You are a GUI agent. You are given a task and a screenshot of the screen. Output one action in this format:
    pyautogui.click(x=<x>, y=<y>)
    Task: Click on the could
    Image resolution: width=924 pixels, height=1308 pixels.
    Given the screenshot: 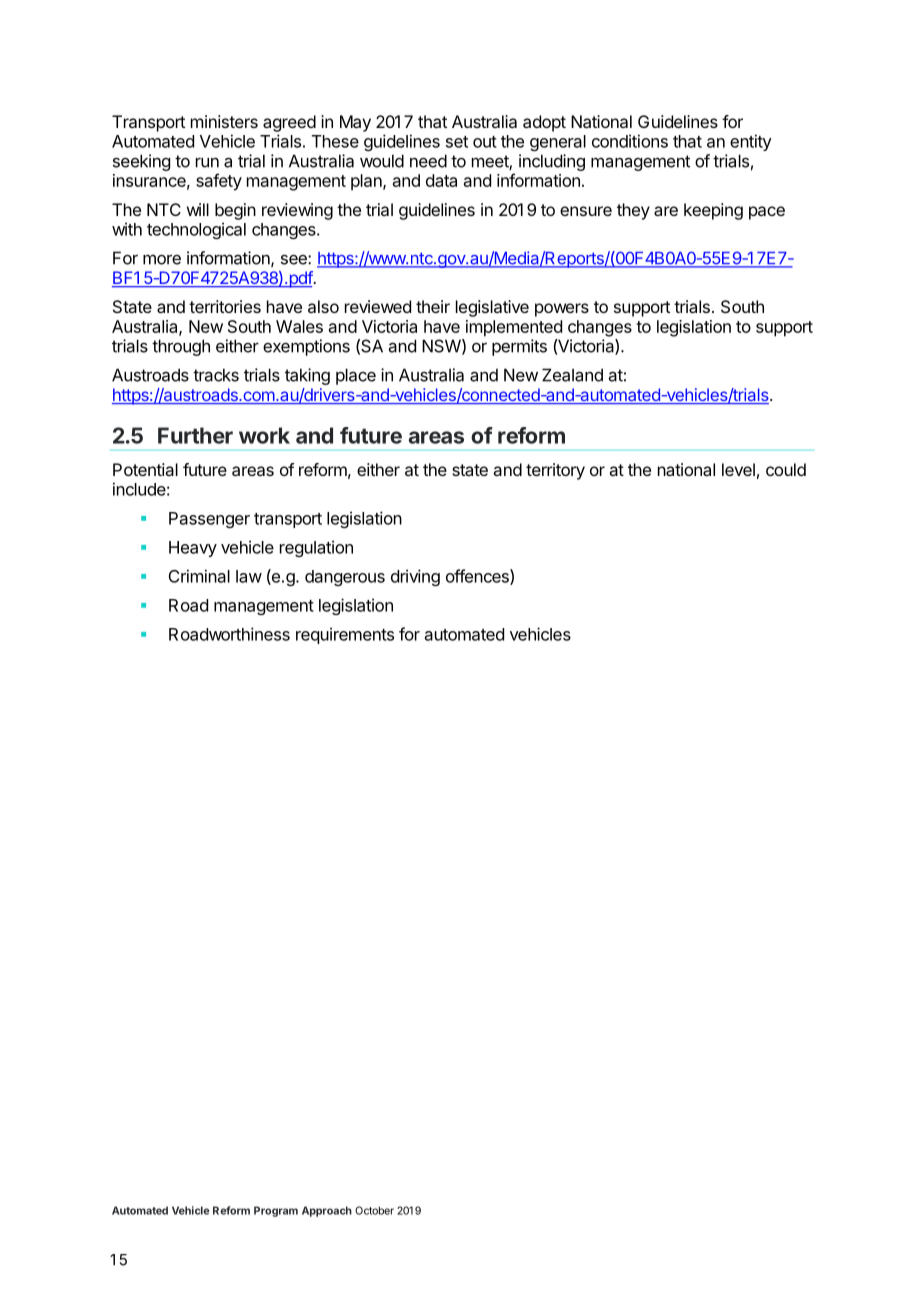 What is the action you would take?
    pyautogui.click(x=786, y=469)
